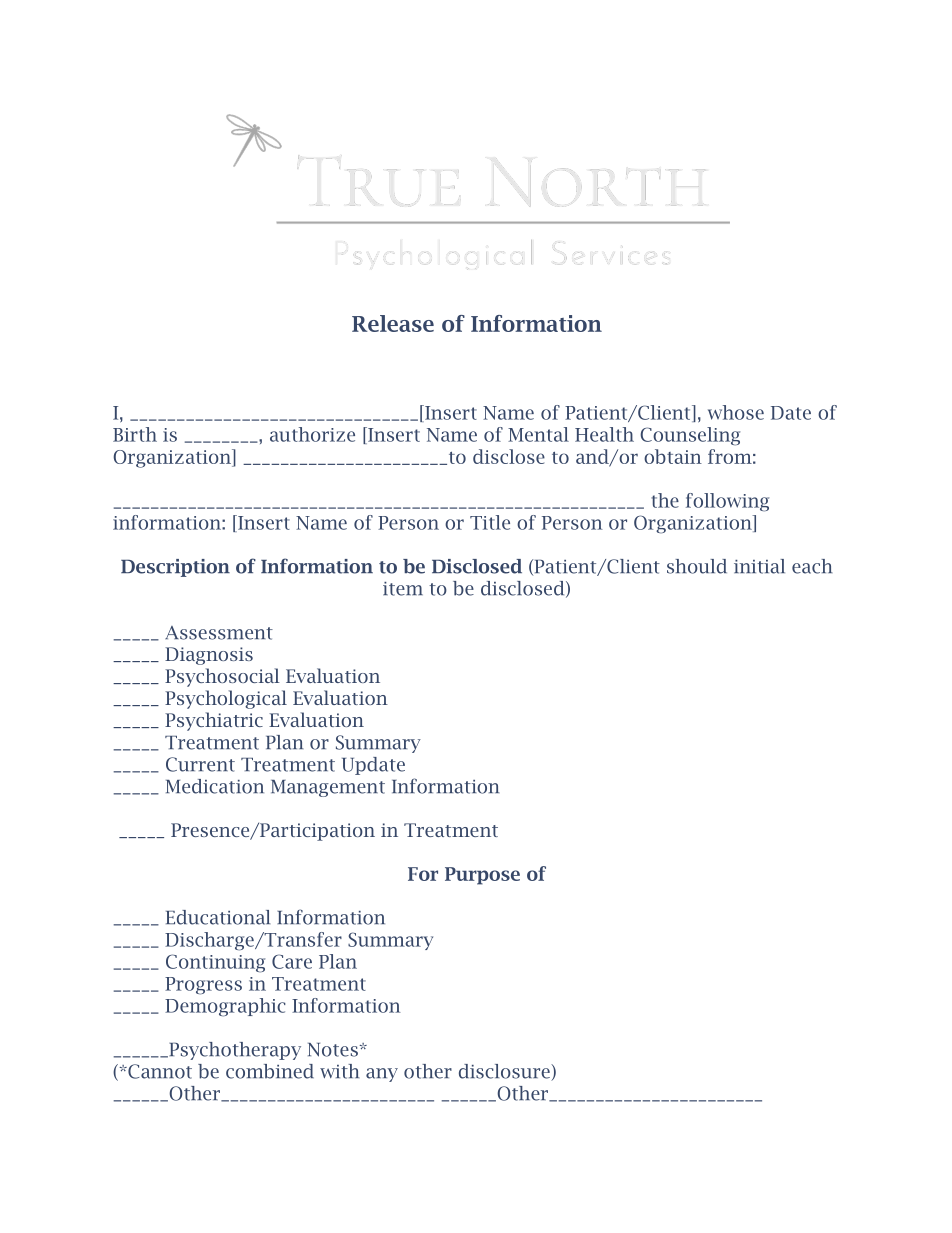 This screenshot has width=952, height=1233. Describe the element at coordinates (328, 788) in the screenshot. I see `Management` at that location.
